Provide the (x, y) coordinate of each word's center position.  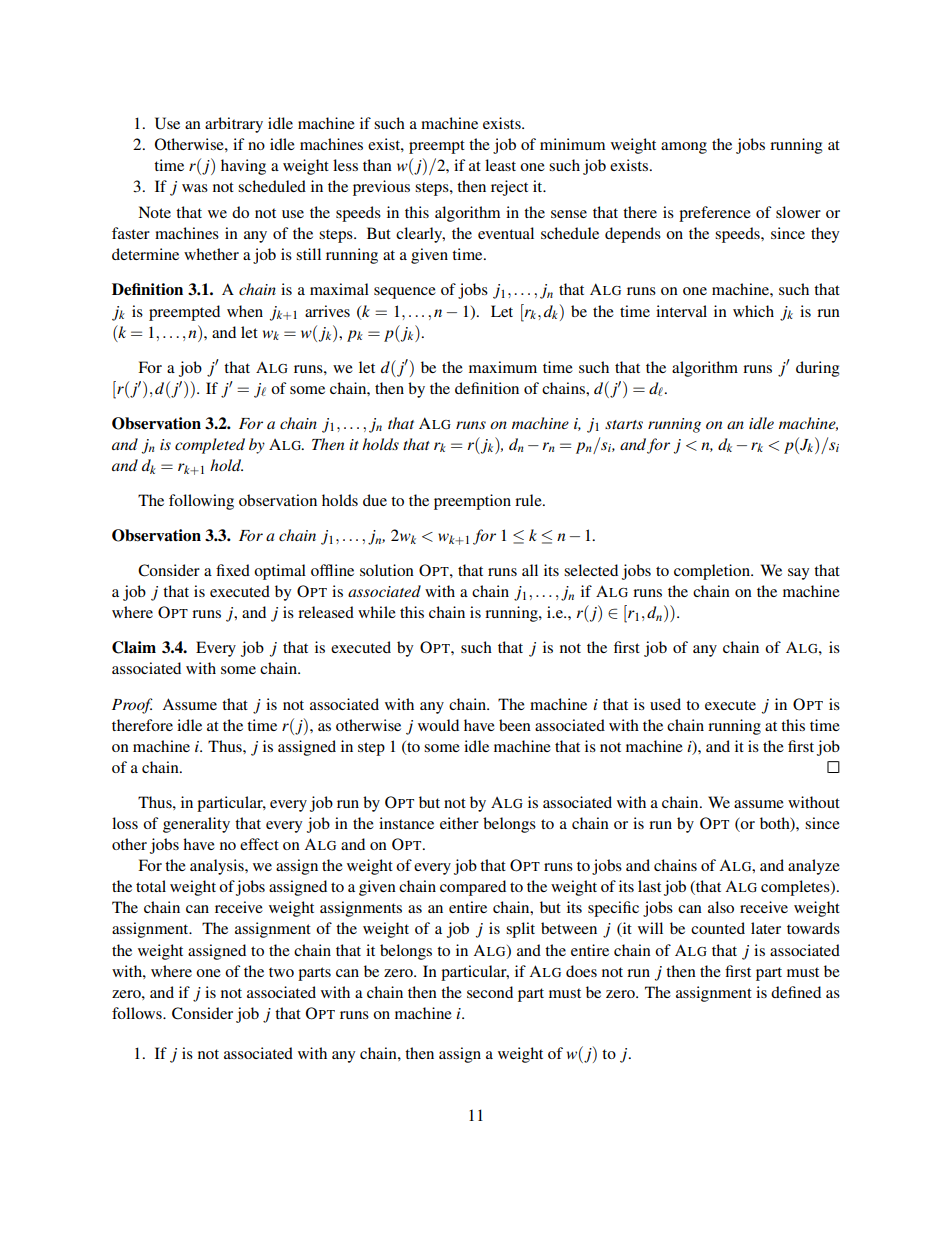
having (243, 167)
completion (713, 572)
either (459, 823)
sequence (405, 293)
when (245, 311)
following (201, 502)
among (684, 148)
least (500, 165)
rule (529, 500)
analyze (814, 867)
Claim (134, 647)
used (665, 704)
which (753, 311)
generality (196, 825)
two (281, 972)
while (377, 612)
